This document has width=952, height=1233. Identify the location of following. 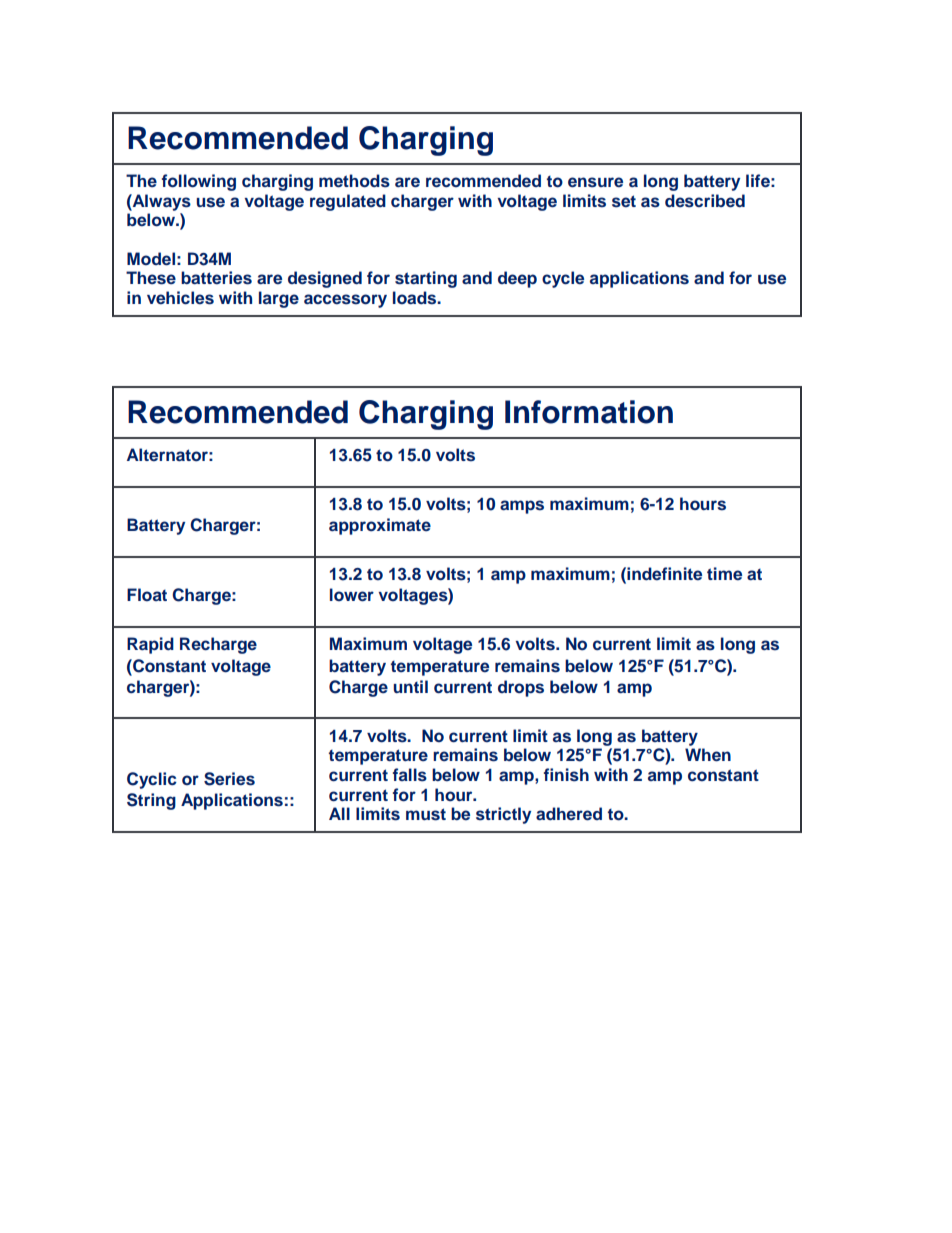
(199, 182).
